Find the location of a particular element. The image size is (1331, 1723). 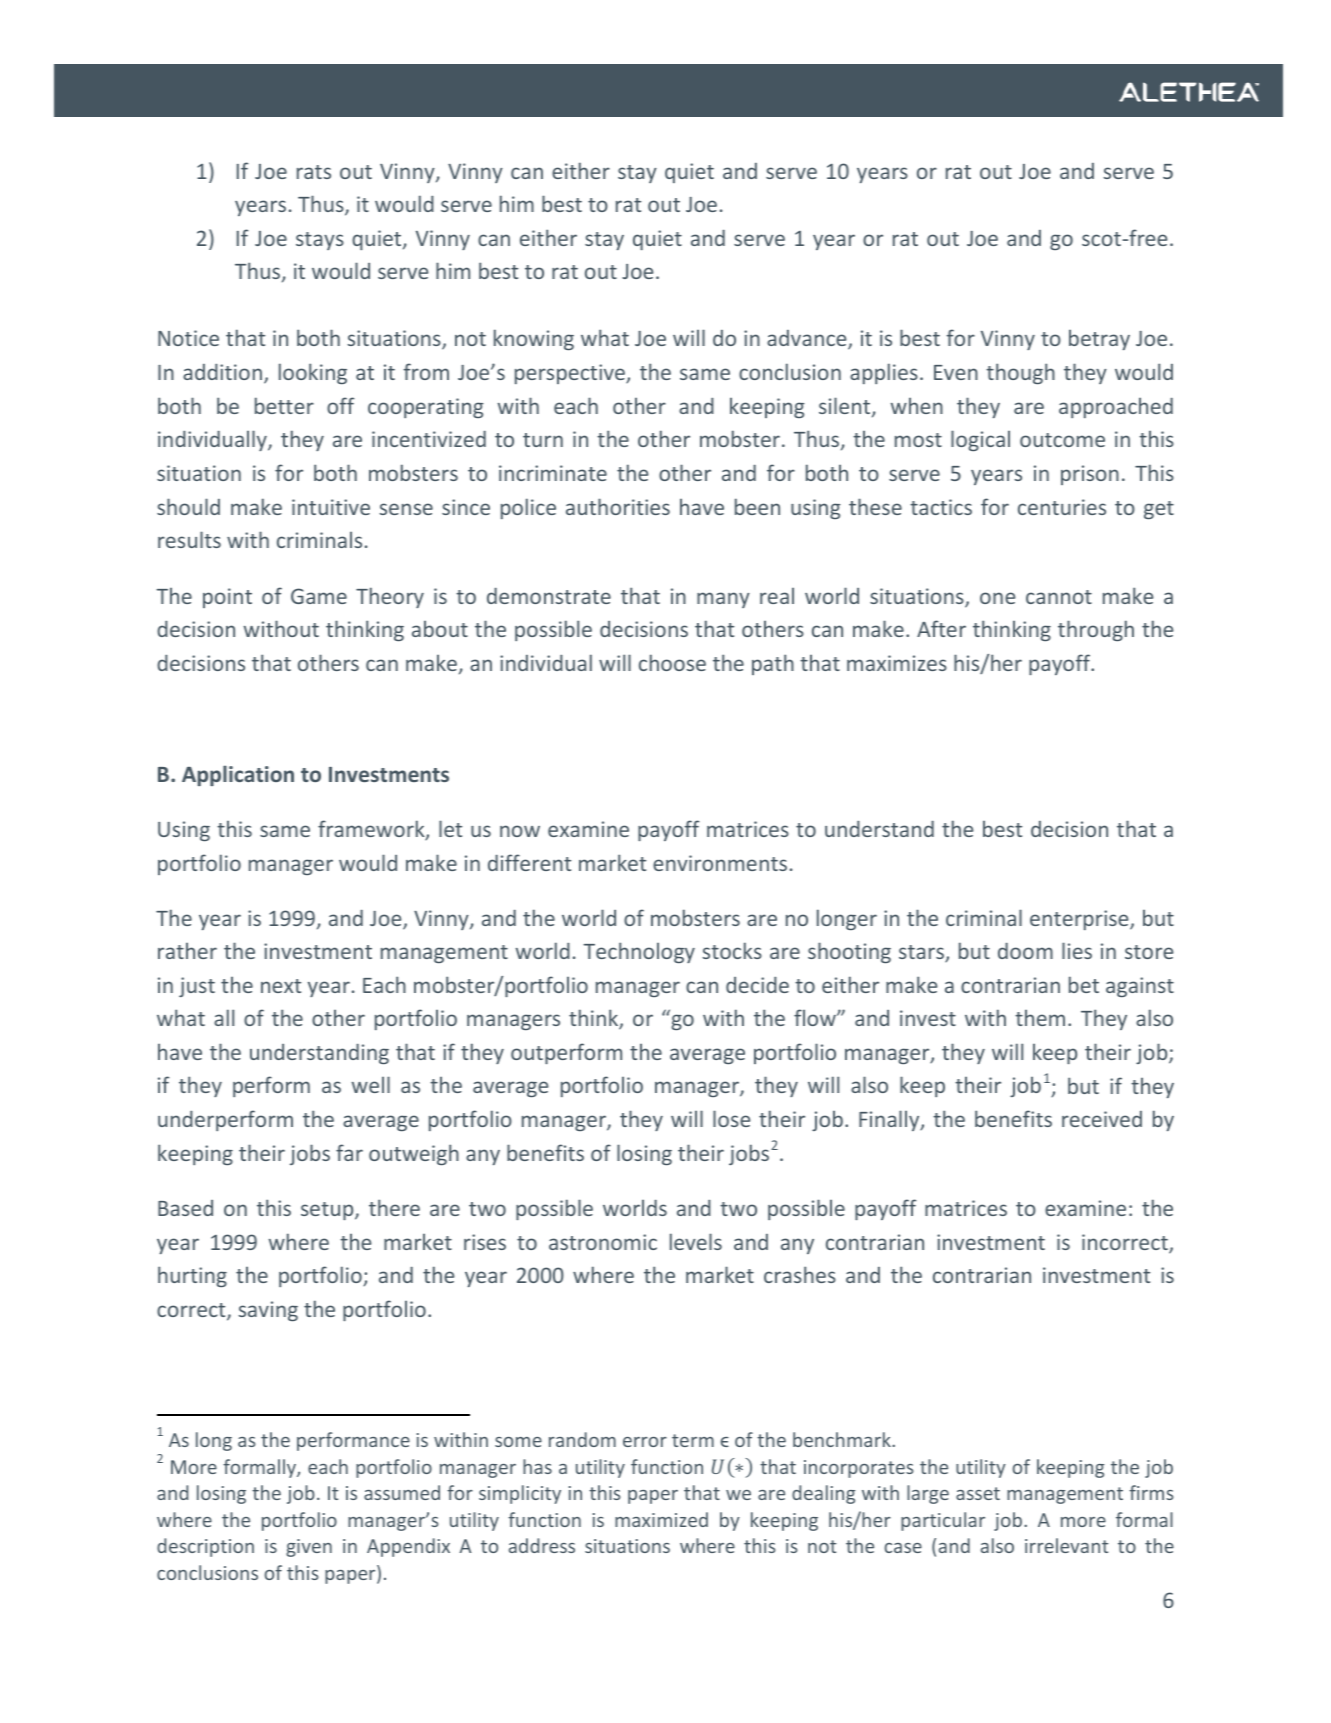

environments is located at coordinates (720, 863).
